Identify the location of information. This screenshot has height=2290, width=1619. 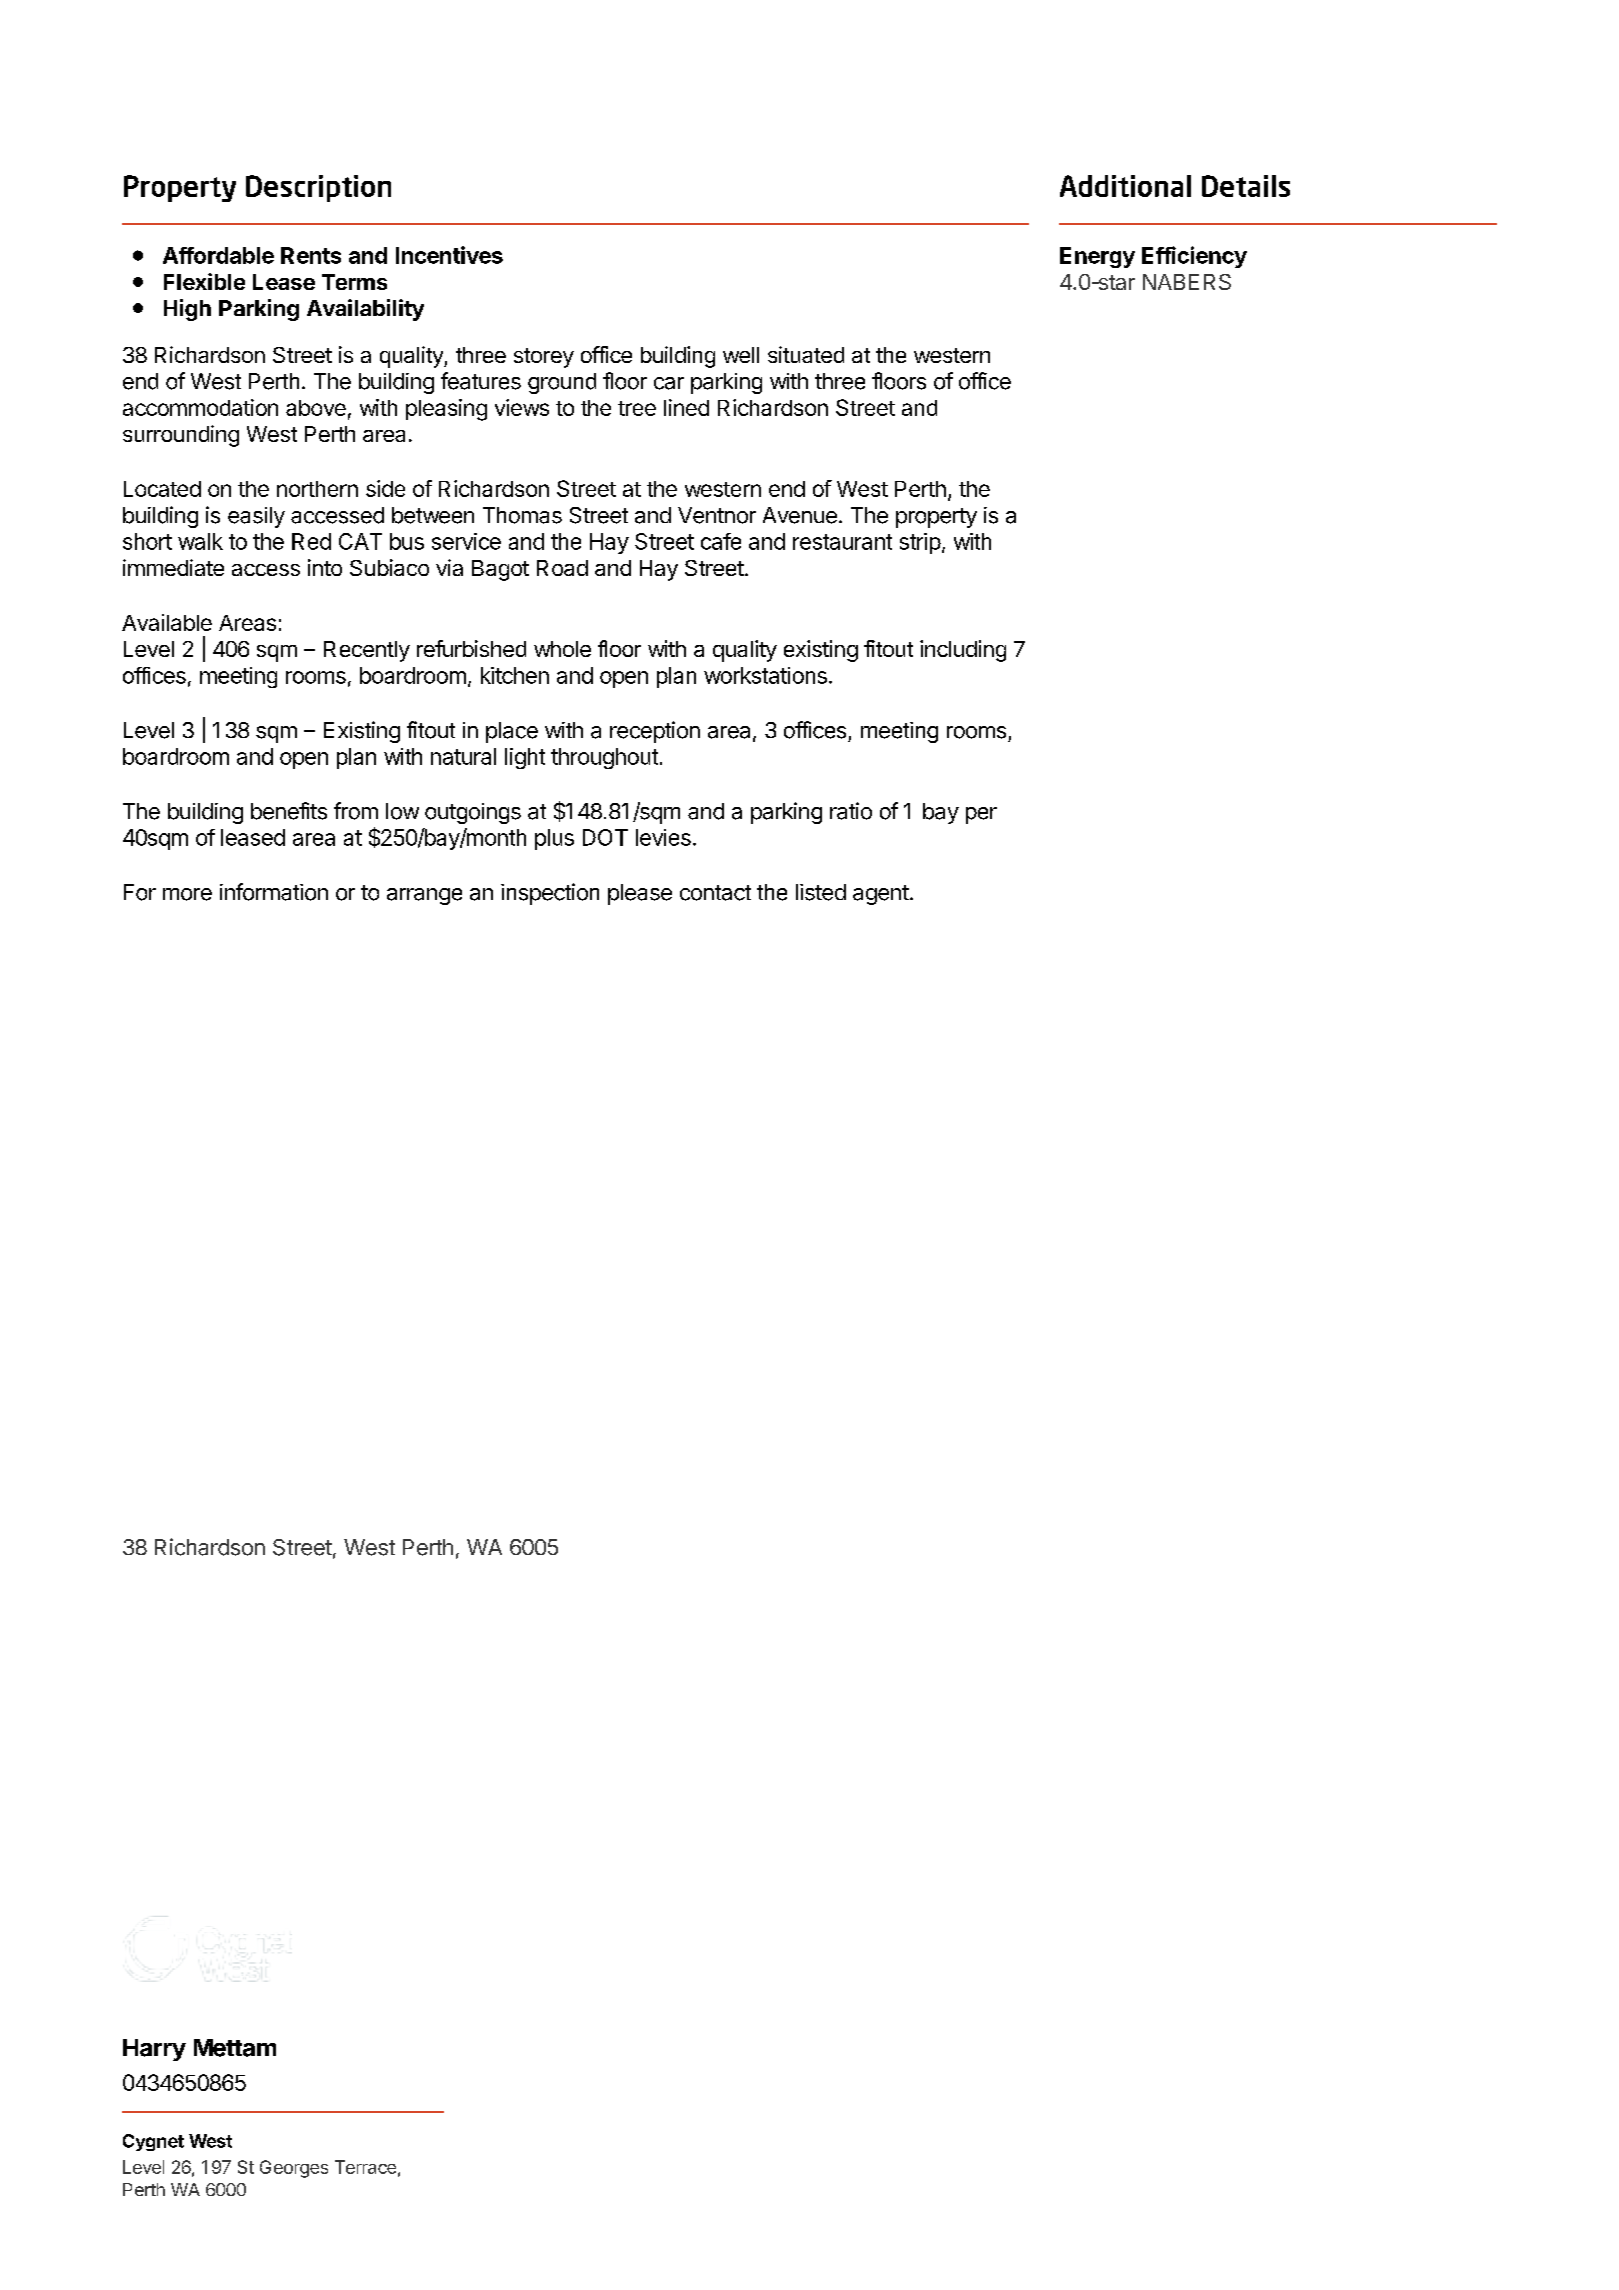
(274, 892).
